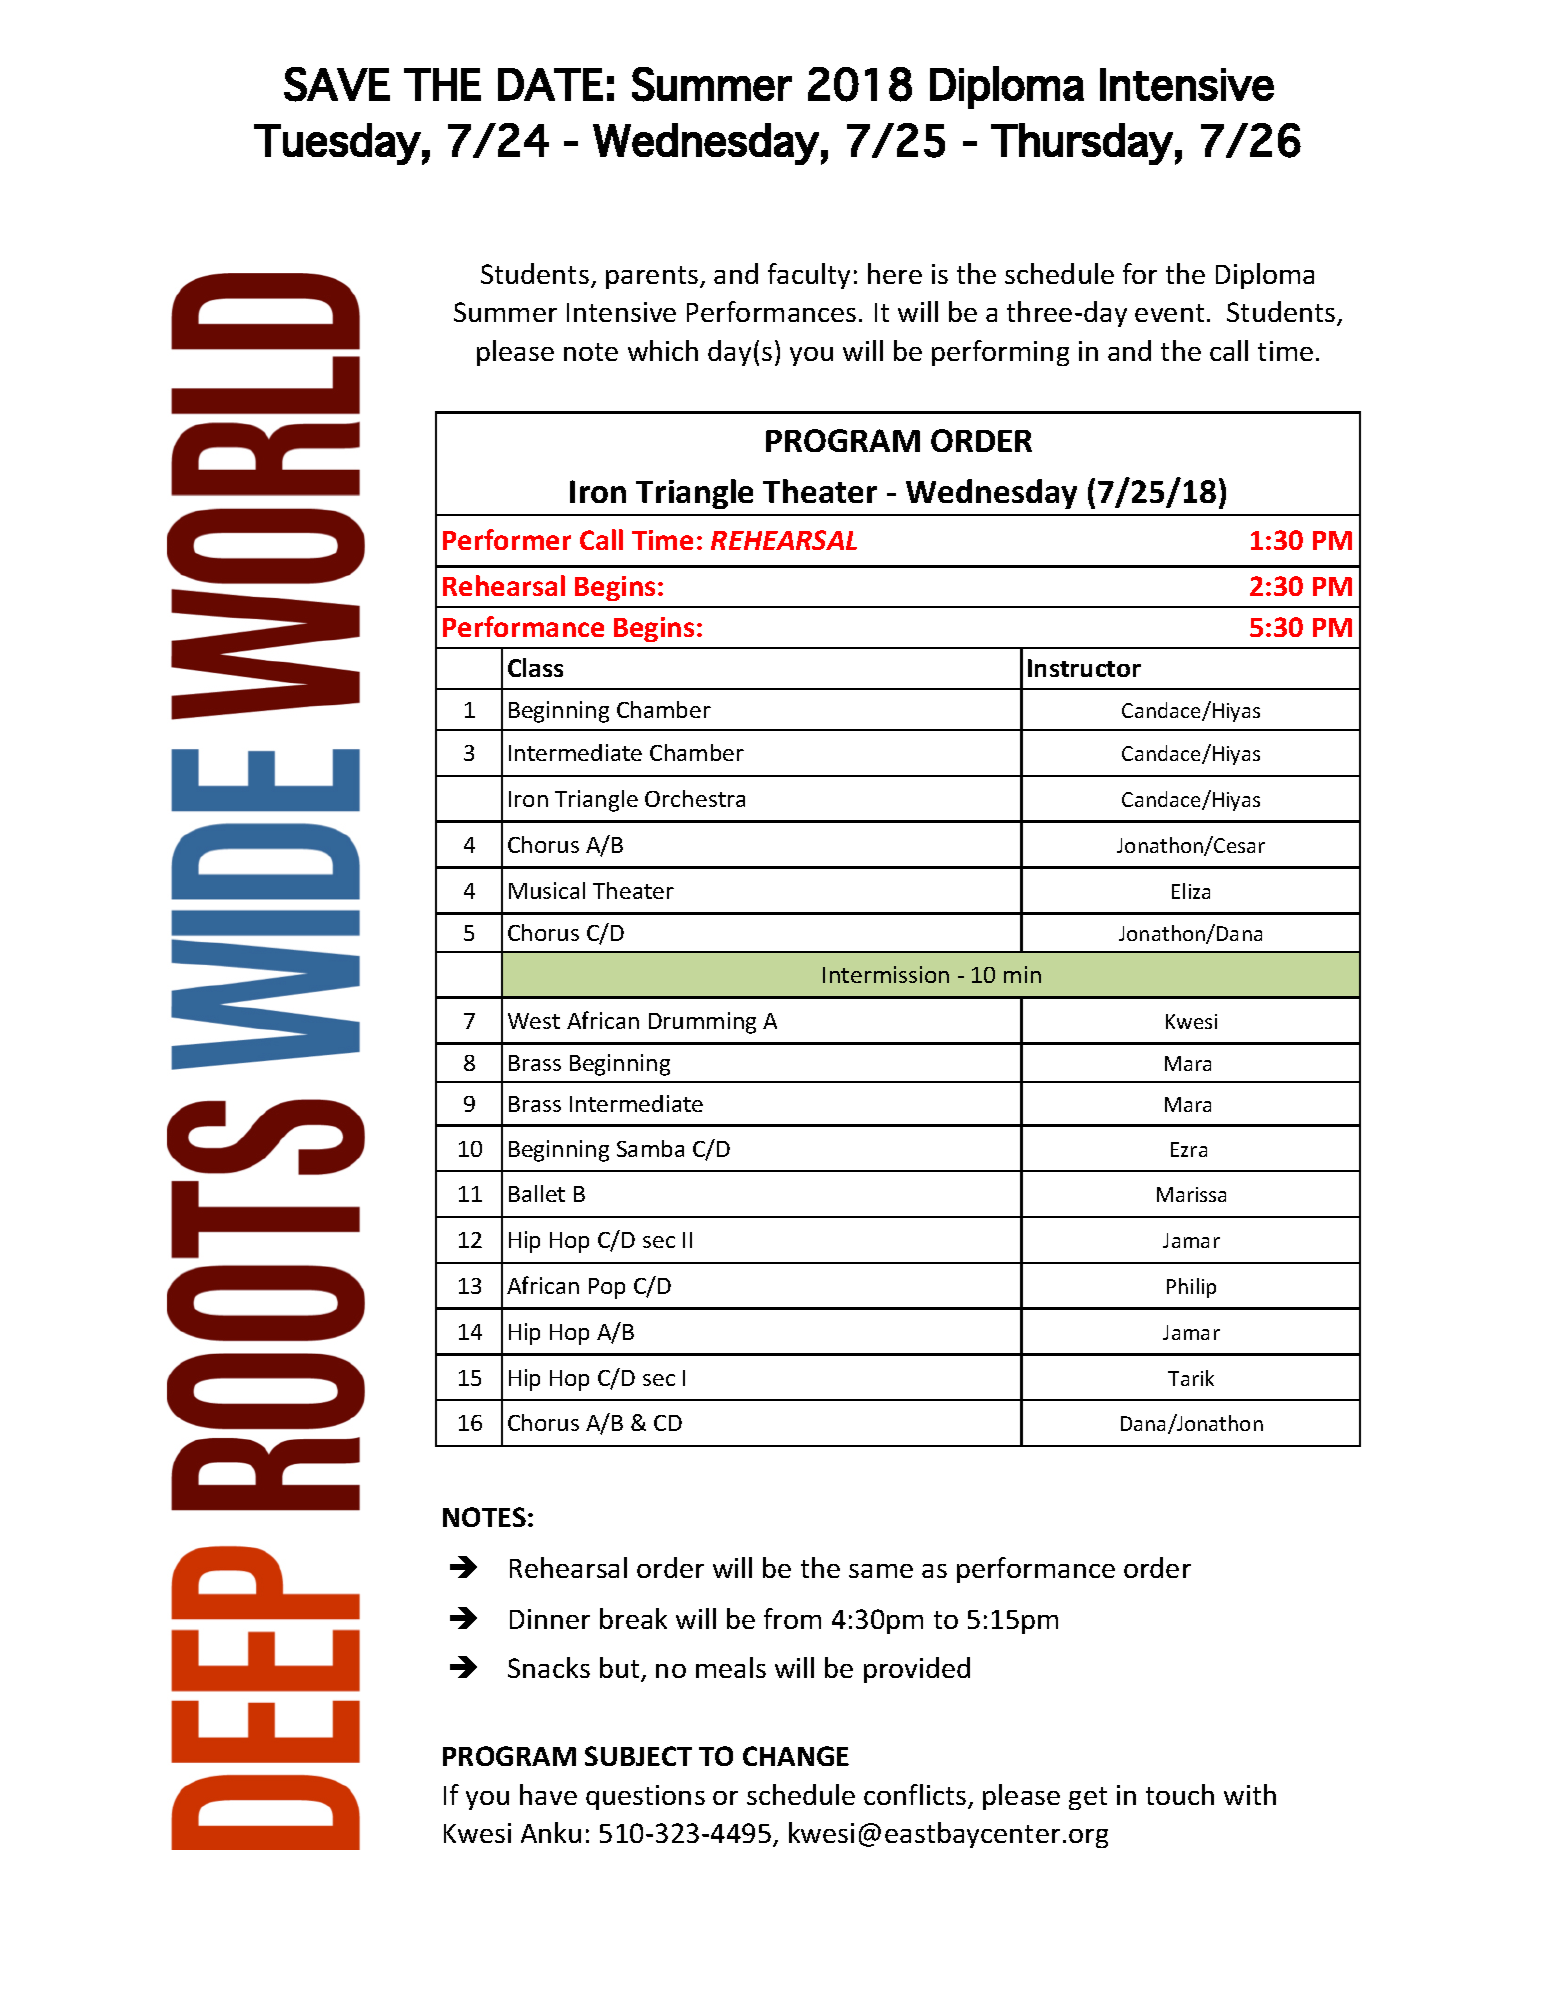 The height and width of the page is (2016, 1558). I want to click on Thursday, so click(1082, 144).
